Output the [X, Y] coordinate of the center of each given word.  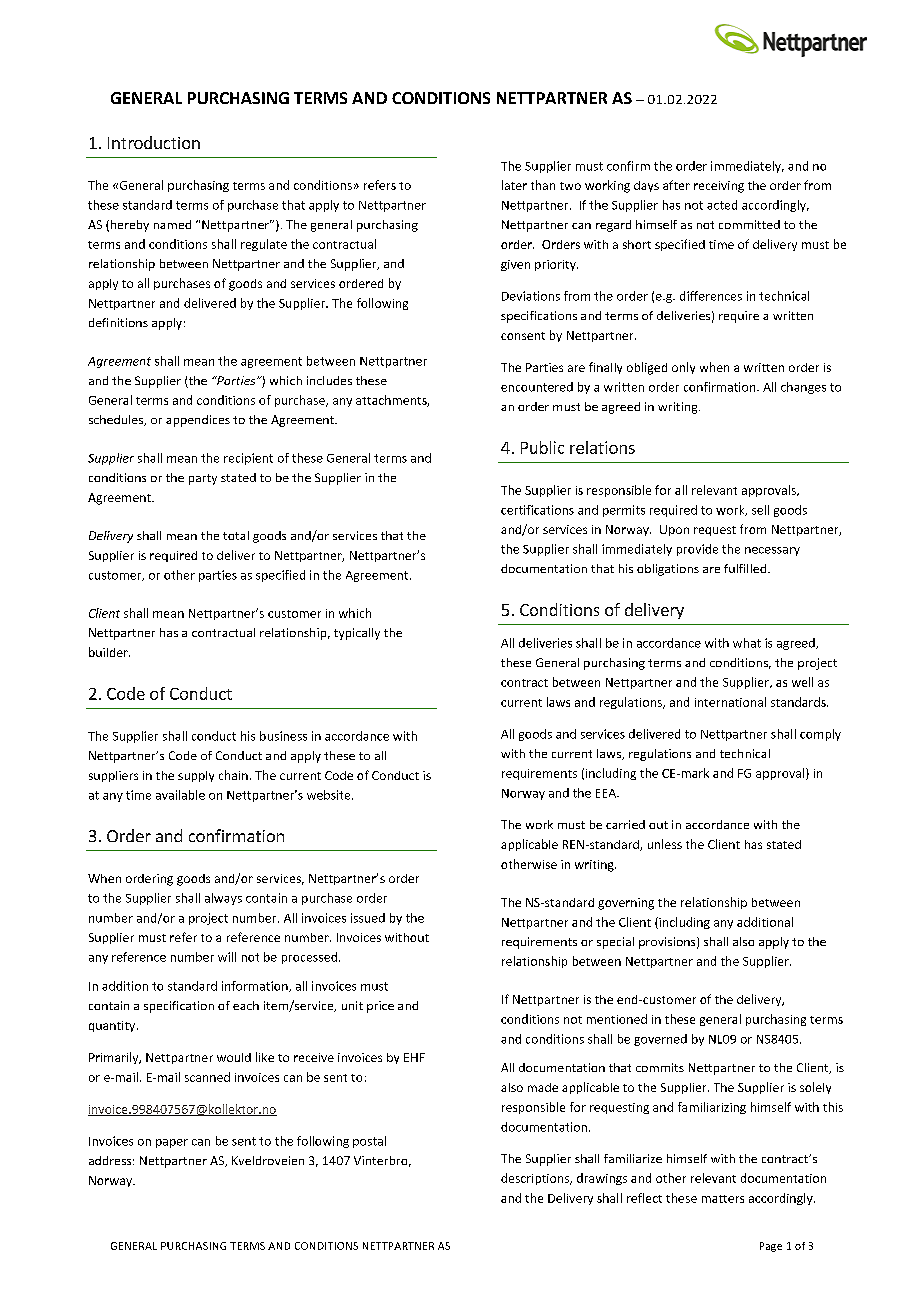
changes [803, 388]
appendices [198, 421]
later [514, 185]
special [615, 943]
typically [357, 634]
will [227, 957]
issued [368, 918]
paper [172, 1143]
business [283, 736]
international [730, 702]
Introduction [154, 142]
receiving [719, 187]
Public [542, 447]
